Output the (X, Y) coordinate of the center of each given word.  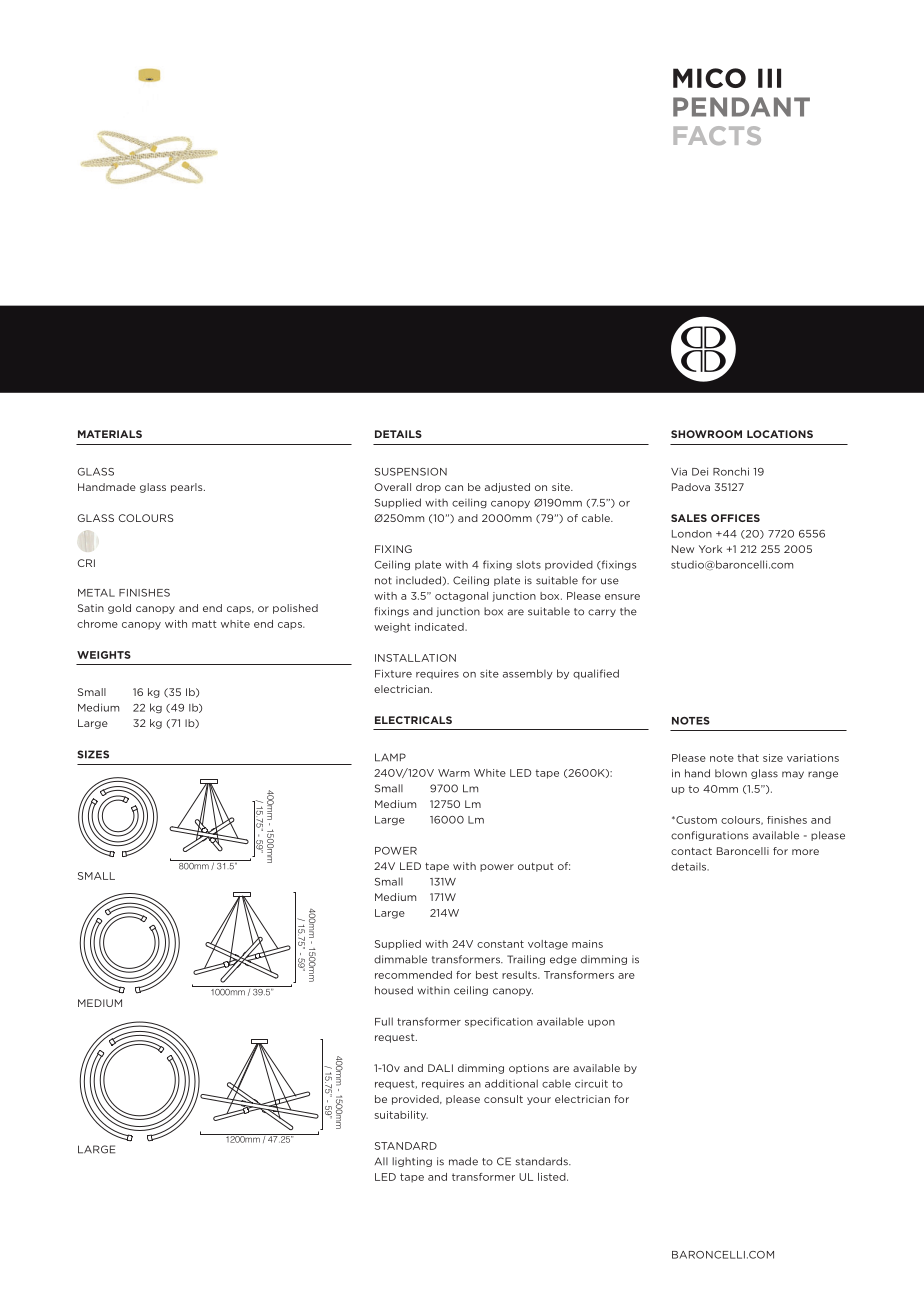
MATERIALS (110, 434)
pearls (188, 488)
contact (691, 851)
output (536, 867)
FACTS (717, 135)
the (628, 611)
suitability (401, 1116)
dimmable (400, 959)
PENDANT (741, 107)
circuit (591, 1083)
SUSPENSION (411, 472)
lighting (412, 1162)
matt (204, 624)
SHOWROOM (706, 434)
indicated (440, 627)
